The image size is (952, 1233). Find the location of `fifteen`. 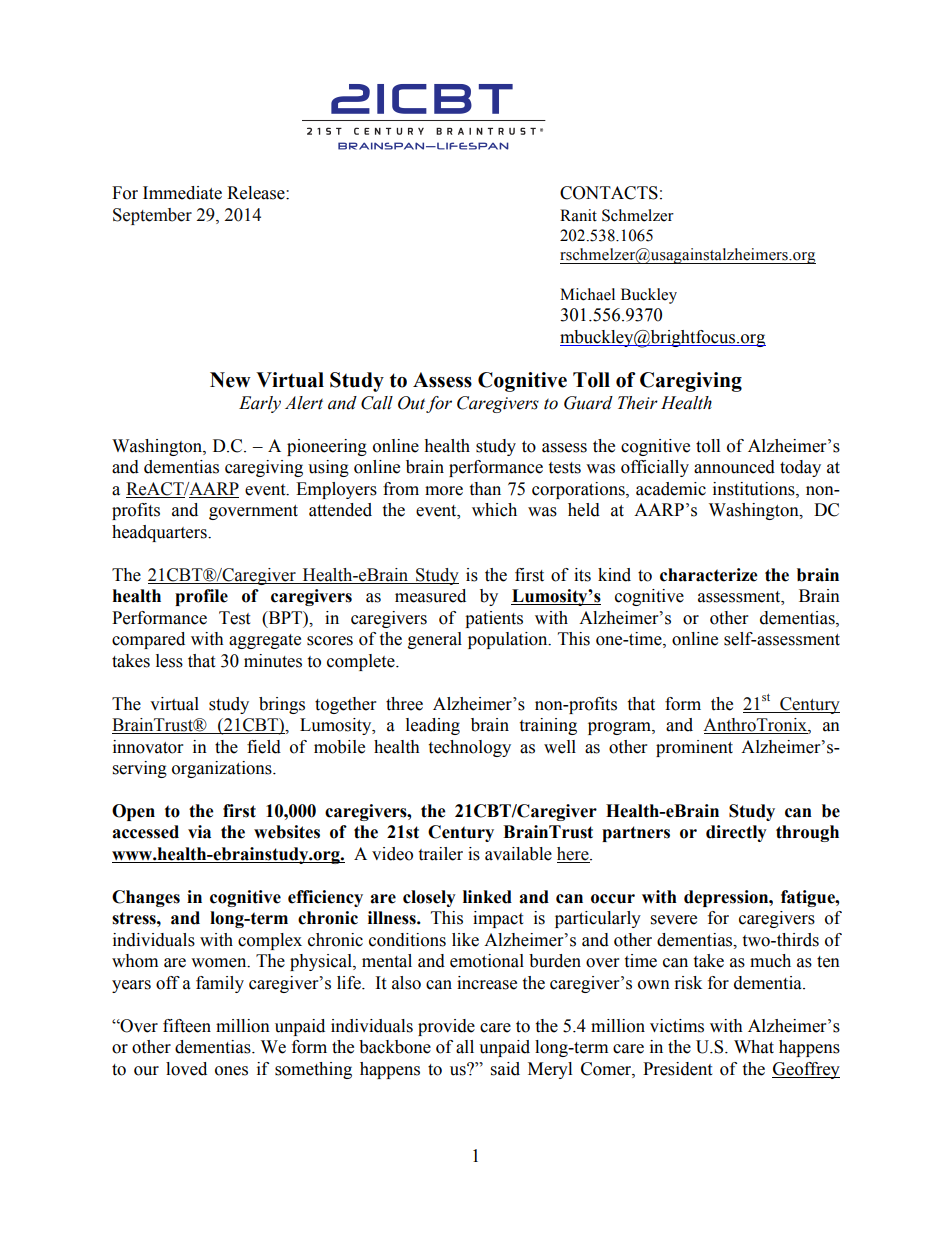

fifteen is located at coordinates (187, 1026).
